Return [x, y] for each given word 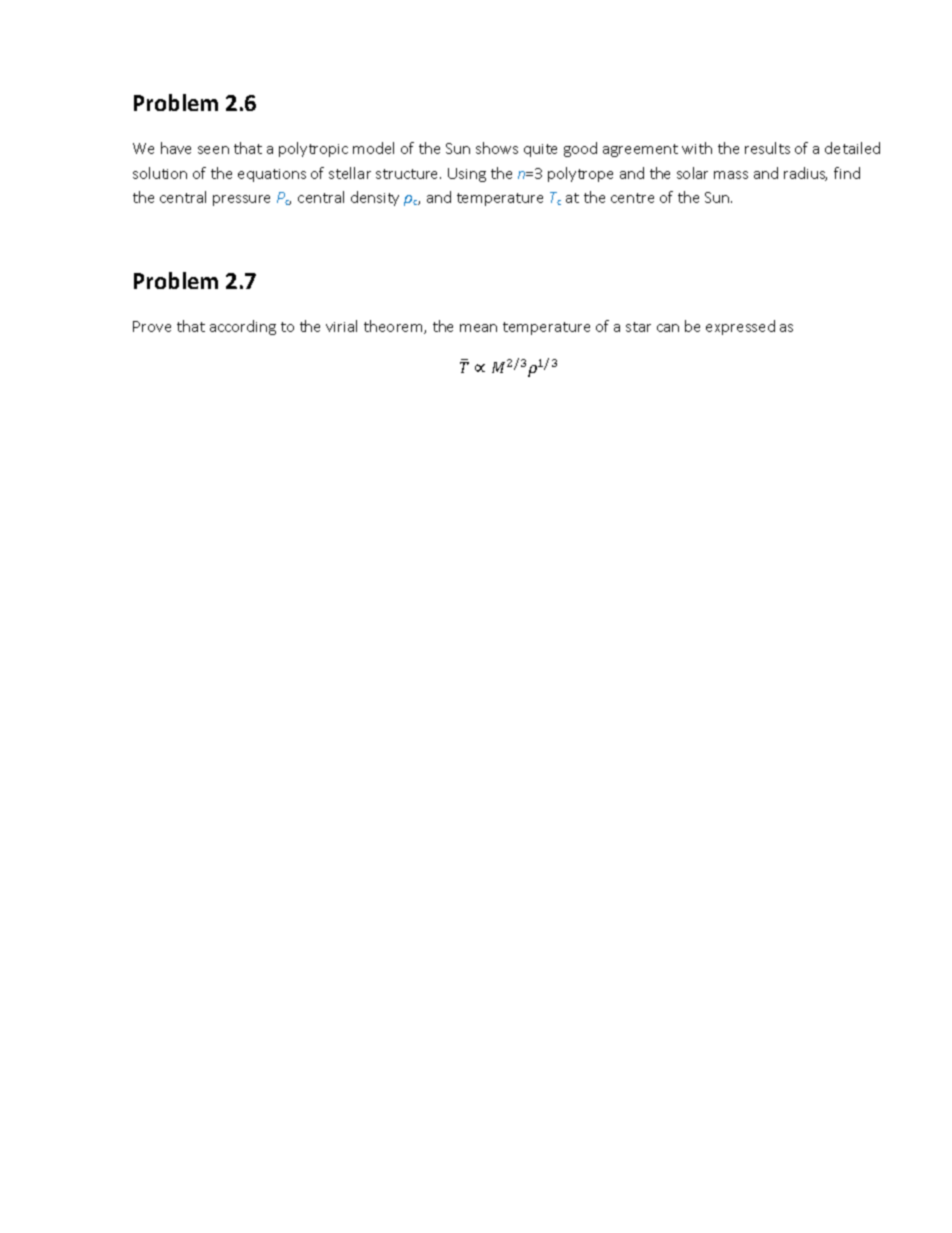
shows [497, 148]
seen [213, 150]
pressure [241, 200]
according [243, 327]
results [767, 148]
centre [632, 198]
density [375, 198]
